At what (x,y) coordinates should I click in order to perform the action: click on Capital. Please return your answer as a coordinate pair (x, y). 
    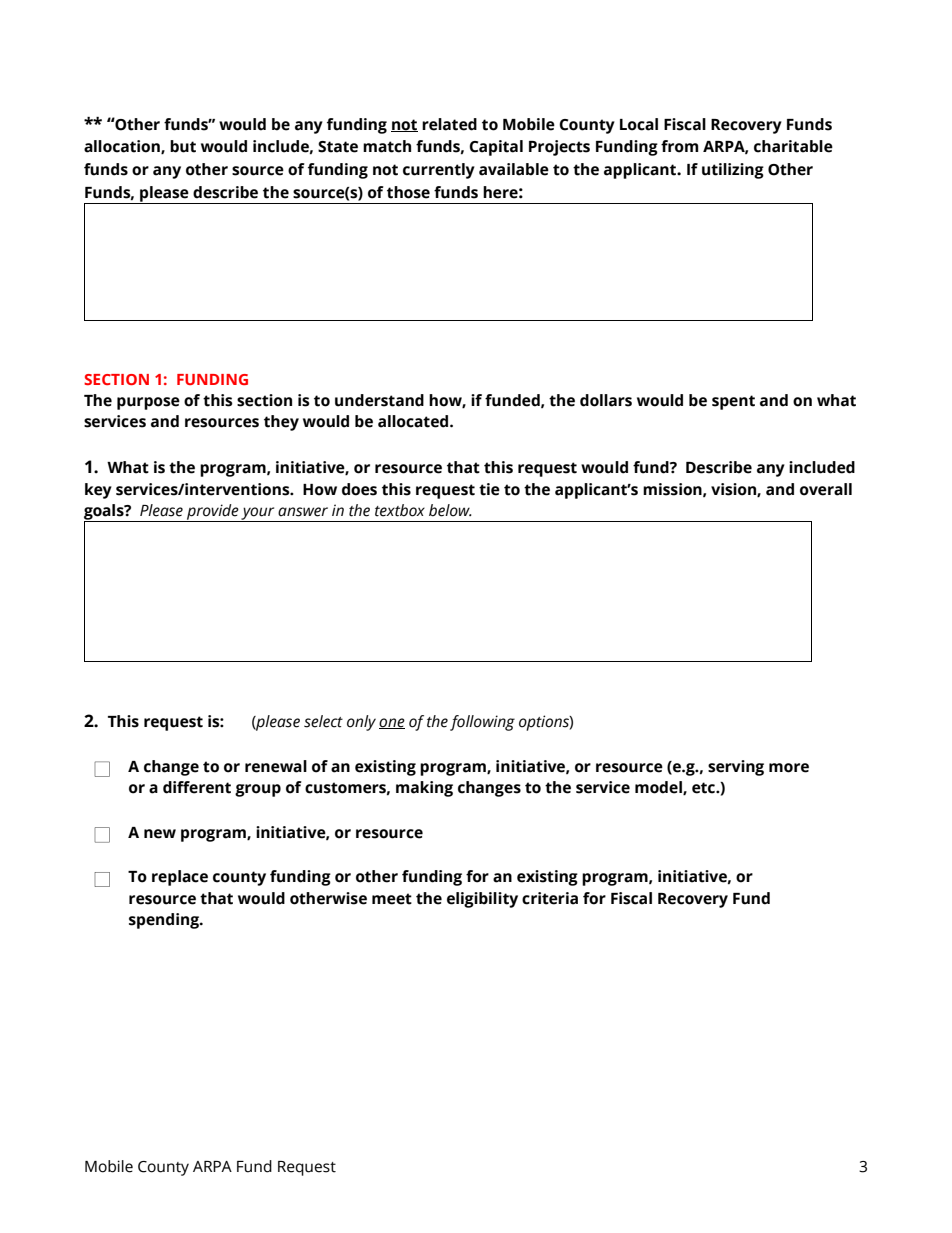
    Looking at the image, I should click on (496, 148).
